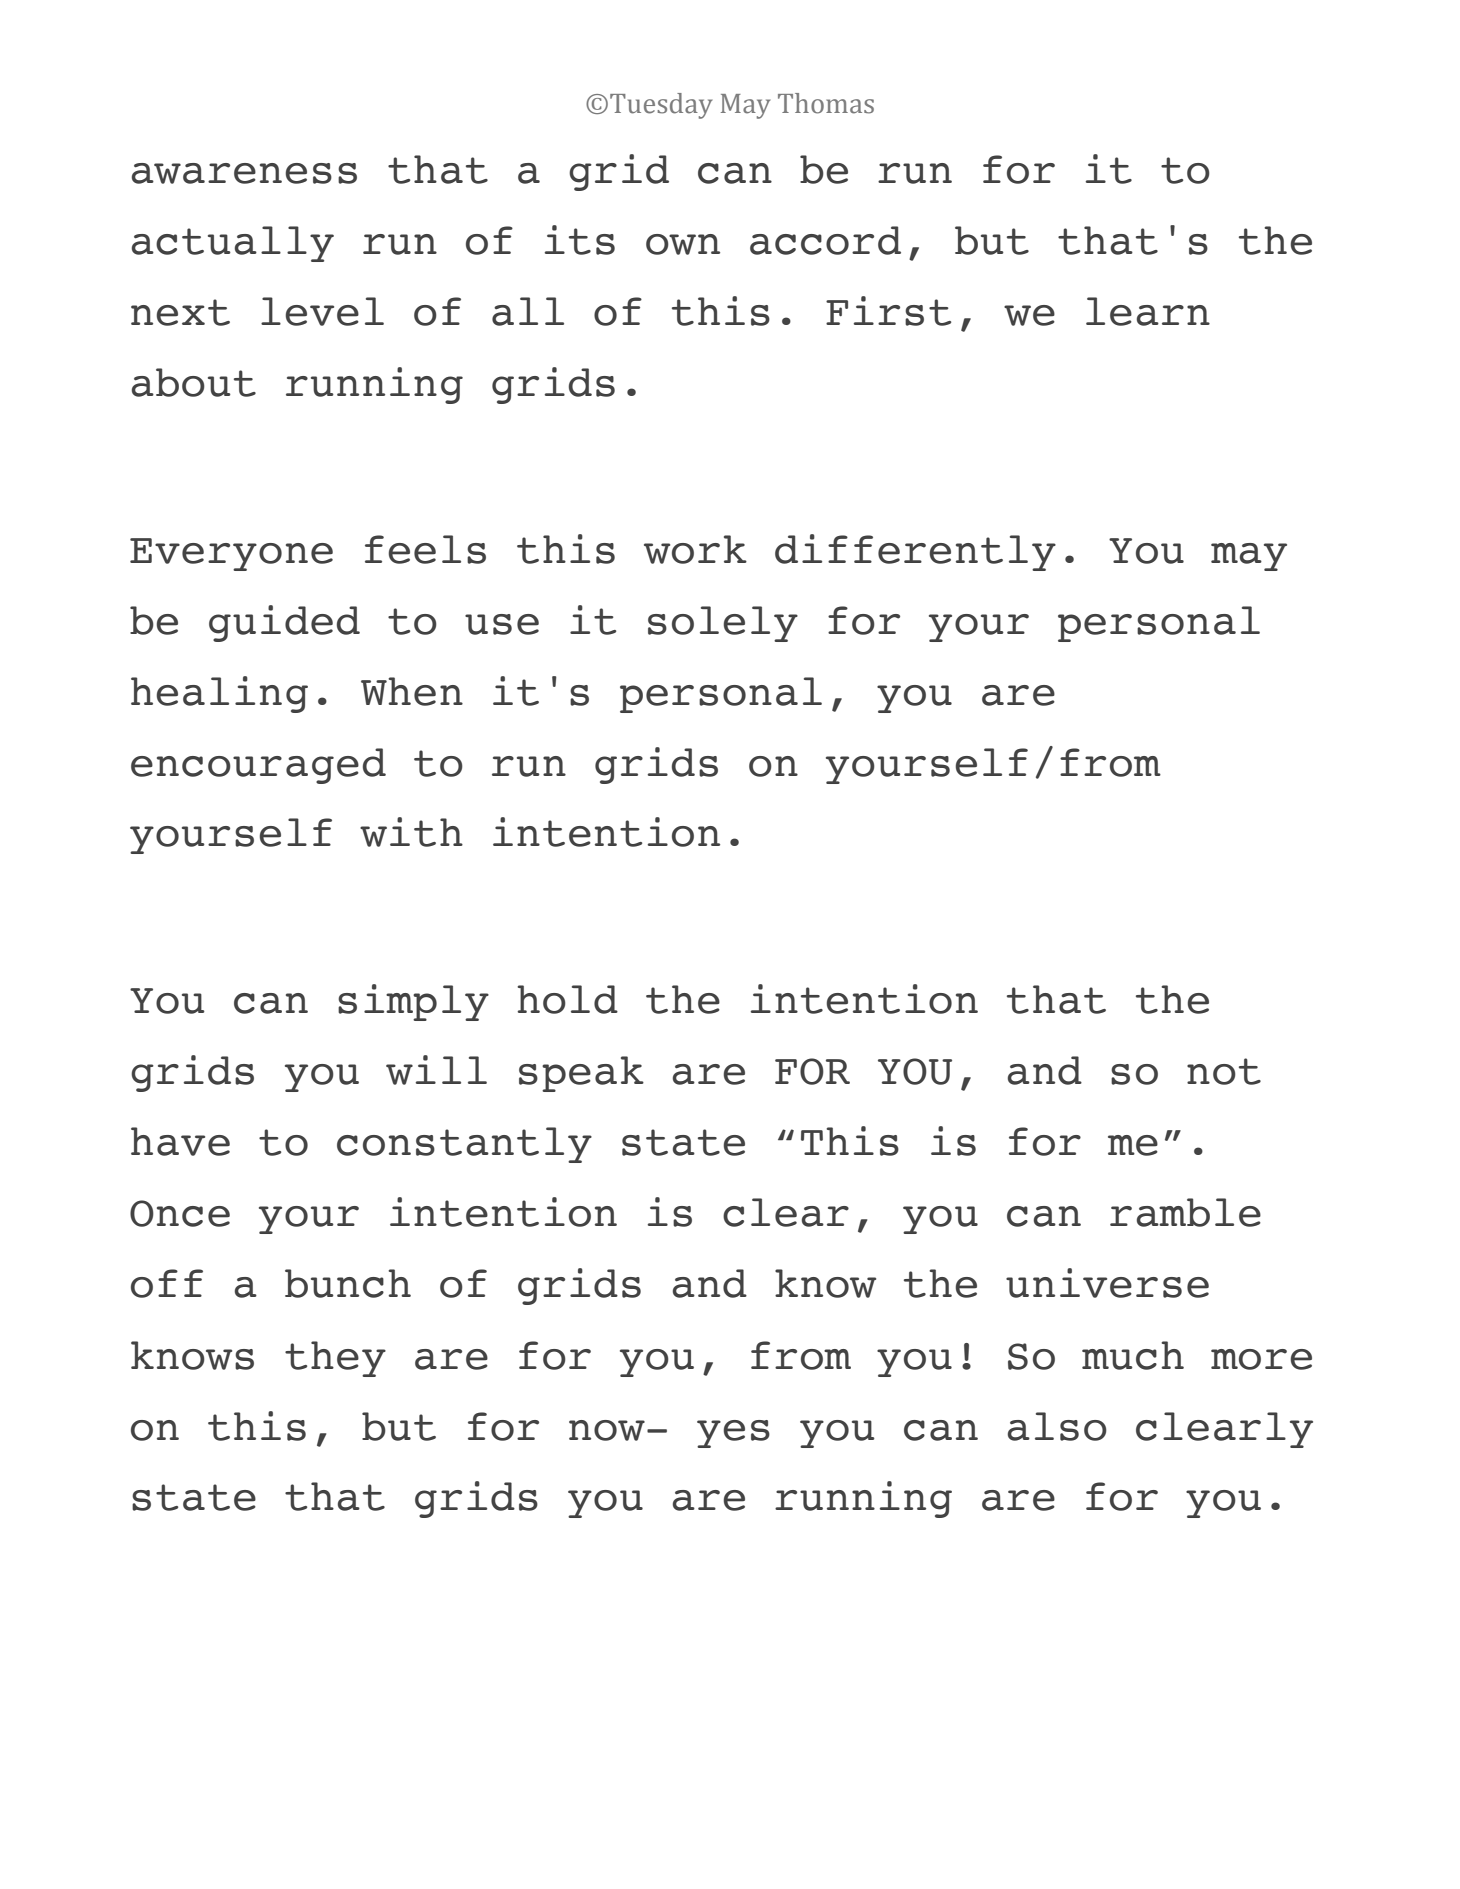 The image size is (1460, 1889). What do you see at coordinates (1148, 311) in the image?
I see `learn` at bounding box center [1148, 311].
